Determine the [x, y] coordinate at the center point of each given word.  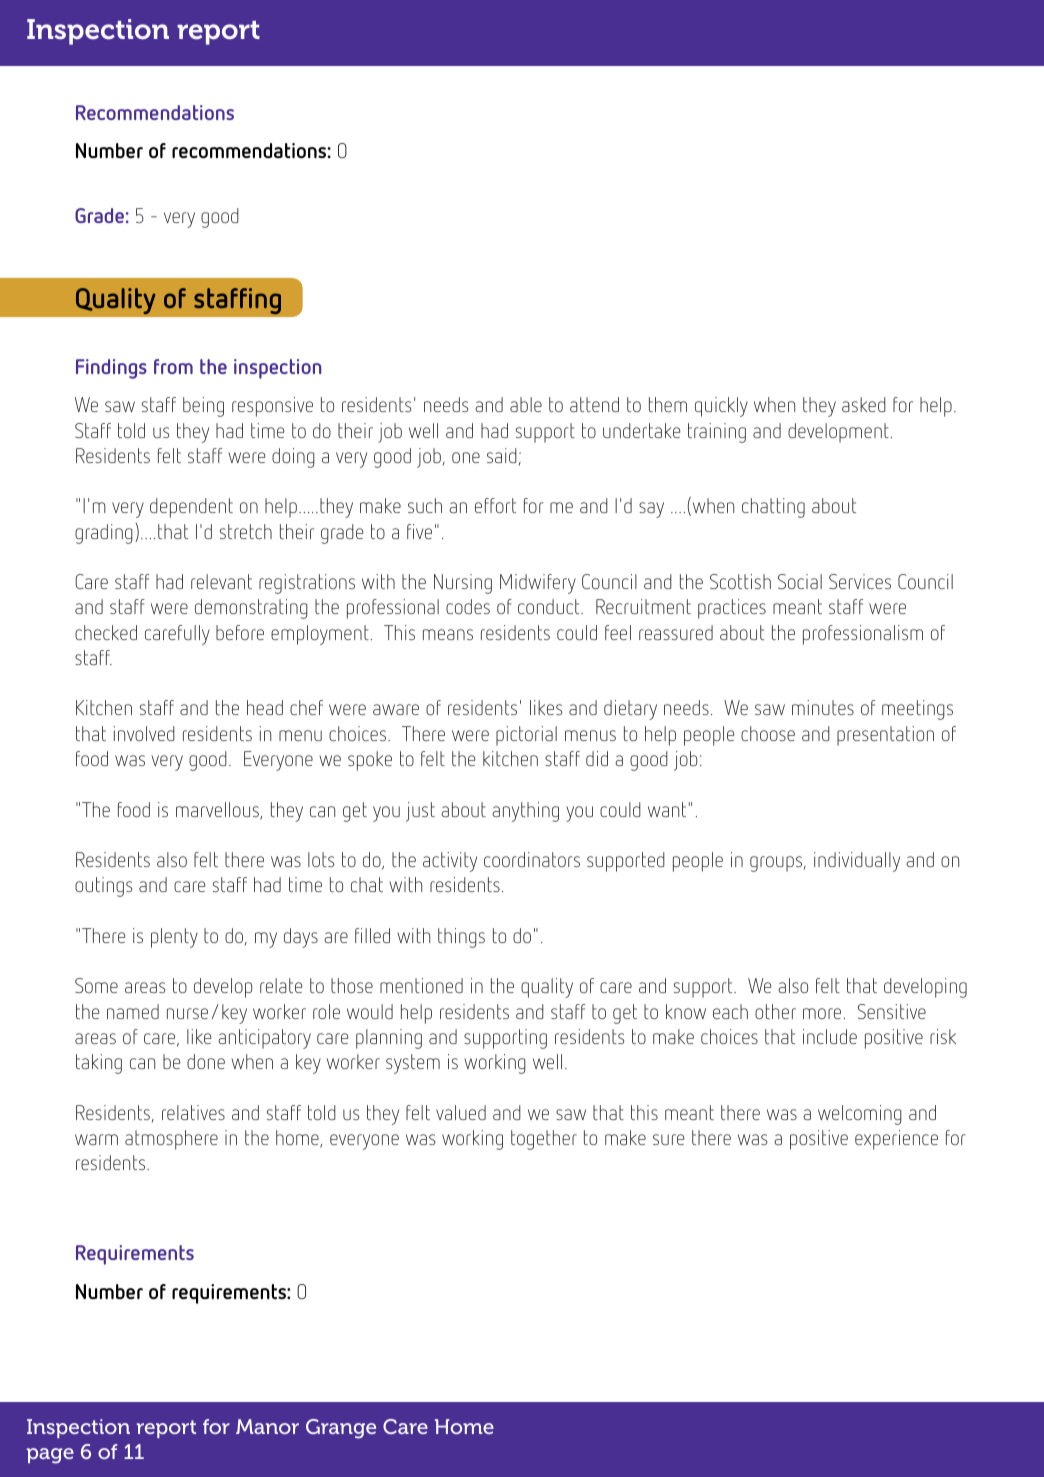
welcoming [860, 1115]
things [461, 938]
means [448, 634]
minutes [823, 707]
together [544, 1140]
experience [896, 1140]
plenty [174, 938]
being [203, 407]
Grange [341, 1429]
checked [106, 632]
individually [857, 862]
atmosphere [171, 1140]
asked [864, 404]
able [526, 404]
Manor [267, 1426]
